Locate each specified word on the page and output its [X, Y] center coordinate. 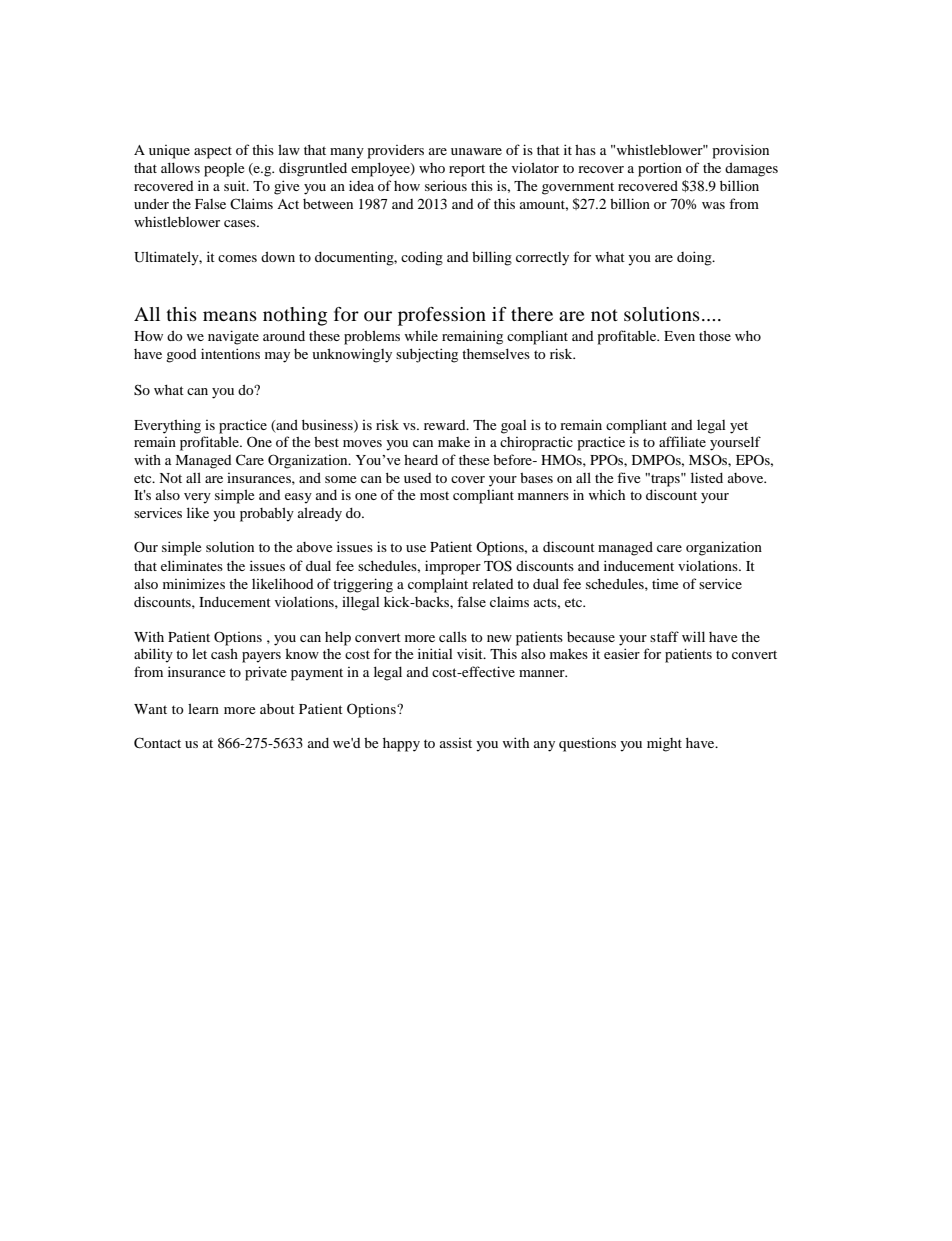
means [230, 316]
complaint [438, 585]
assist [456, 743]
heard [421, 459]
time [665, 584]
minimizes [194, 583]
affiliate [682, 441]
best [326, 441]
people [224, 170]
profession [442, 316]
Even [679, 336]
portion [660, 169]
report [467, 170]
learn [203, 708]
